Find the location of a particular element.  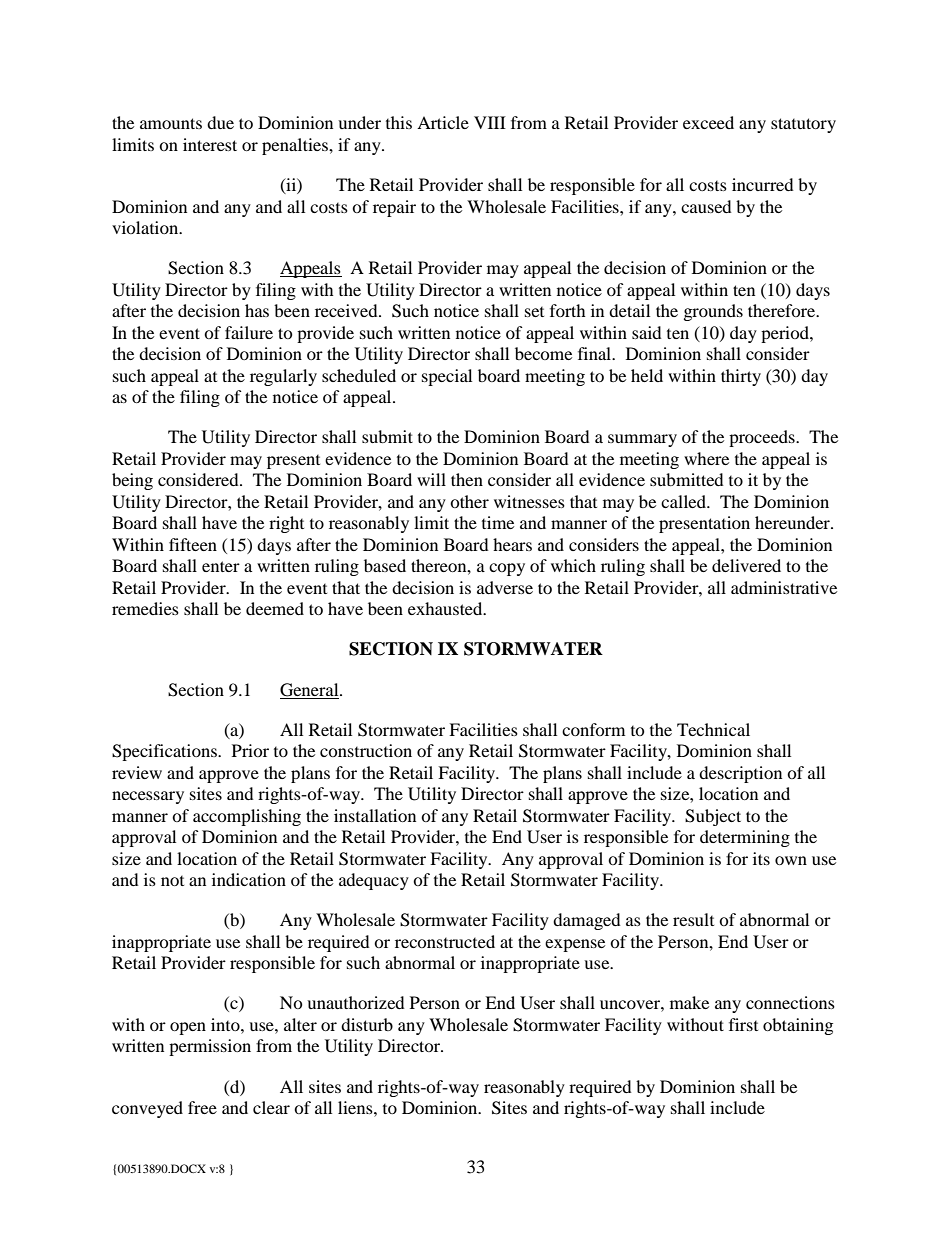

free is located at coordinates (202, 1107).
